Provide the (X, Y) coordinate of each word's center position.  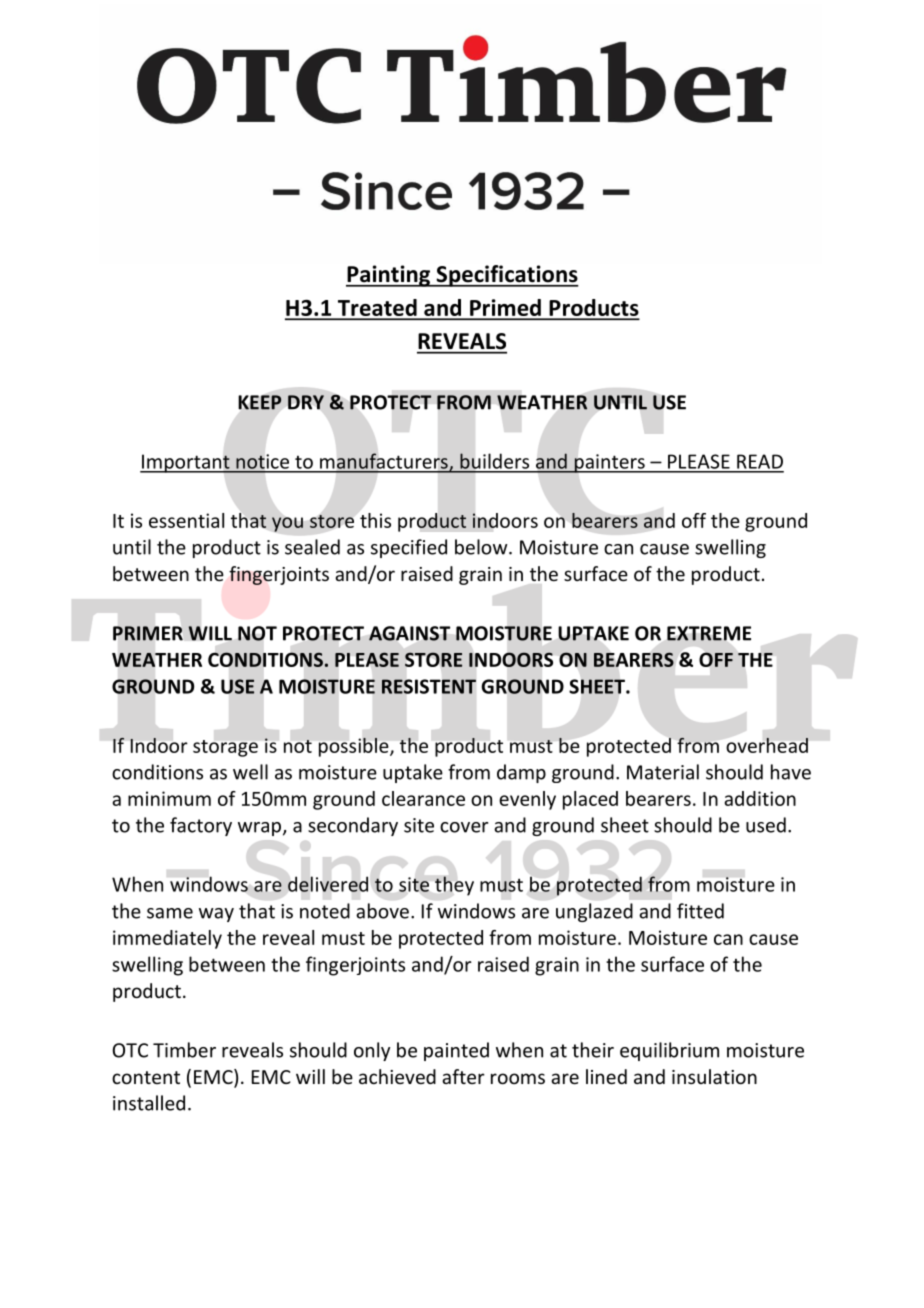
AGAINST (409, 633)
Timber (184, 1050)
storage (225, 748)
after (463, 1076)
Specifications (506, 276)
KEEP (260, 402)
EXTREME (709, 633)
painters (609, 463)
